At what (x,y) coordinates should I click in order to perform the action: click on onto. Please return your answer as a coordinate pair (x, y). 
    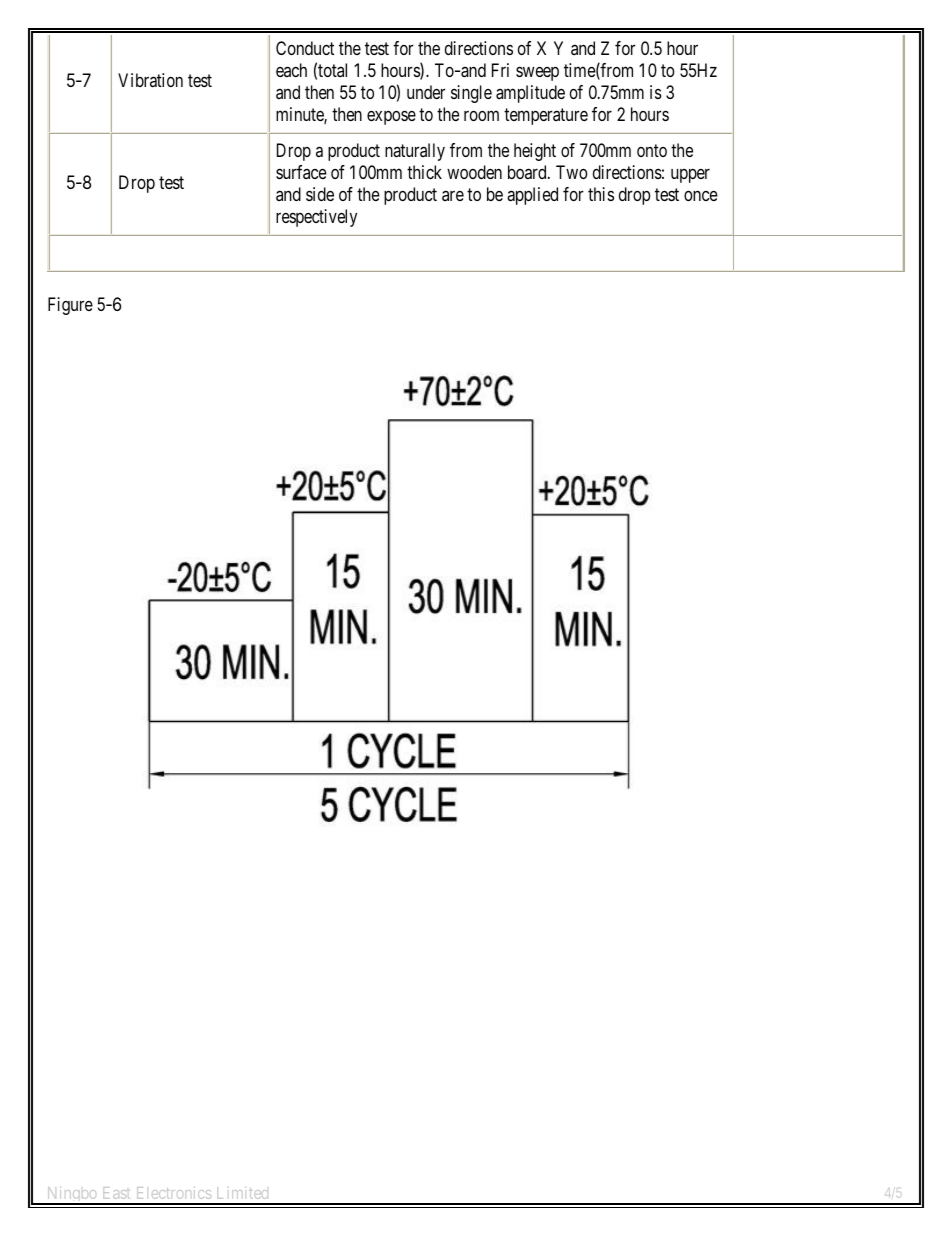
    Looking at the image, I should click on (652, 150).
